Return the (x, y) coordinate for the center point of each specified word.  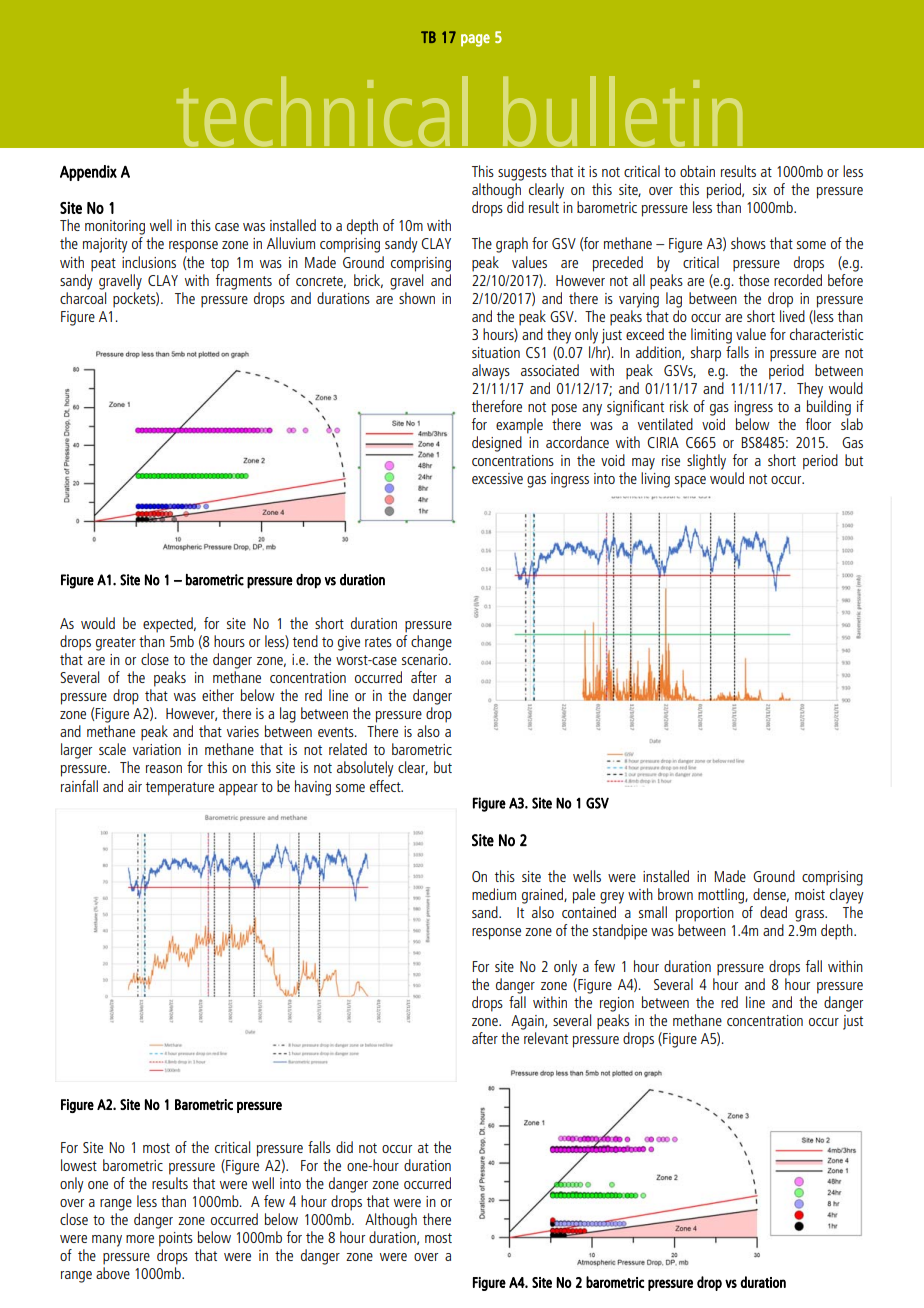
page (475, 40)
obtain (697, 171)
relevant (546, 1038)
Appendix (88, 173)
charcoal (83, 298)
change (431, 643)
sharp (706, 354)
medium (494, 894)
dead (773, 912)
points (176, 1239)
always (491, 372)
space (690, 482)
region (617, 1004)
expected (169, 625)
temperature (180, 789)
